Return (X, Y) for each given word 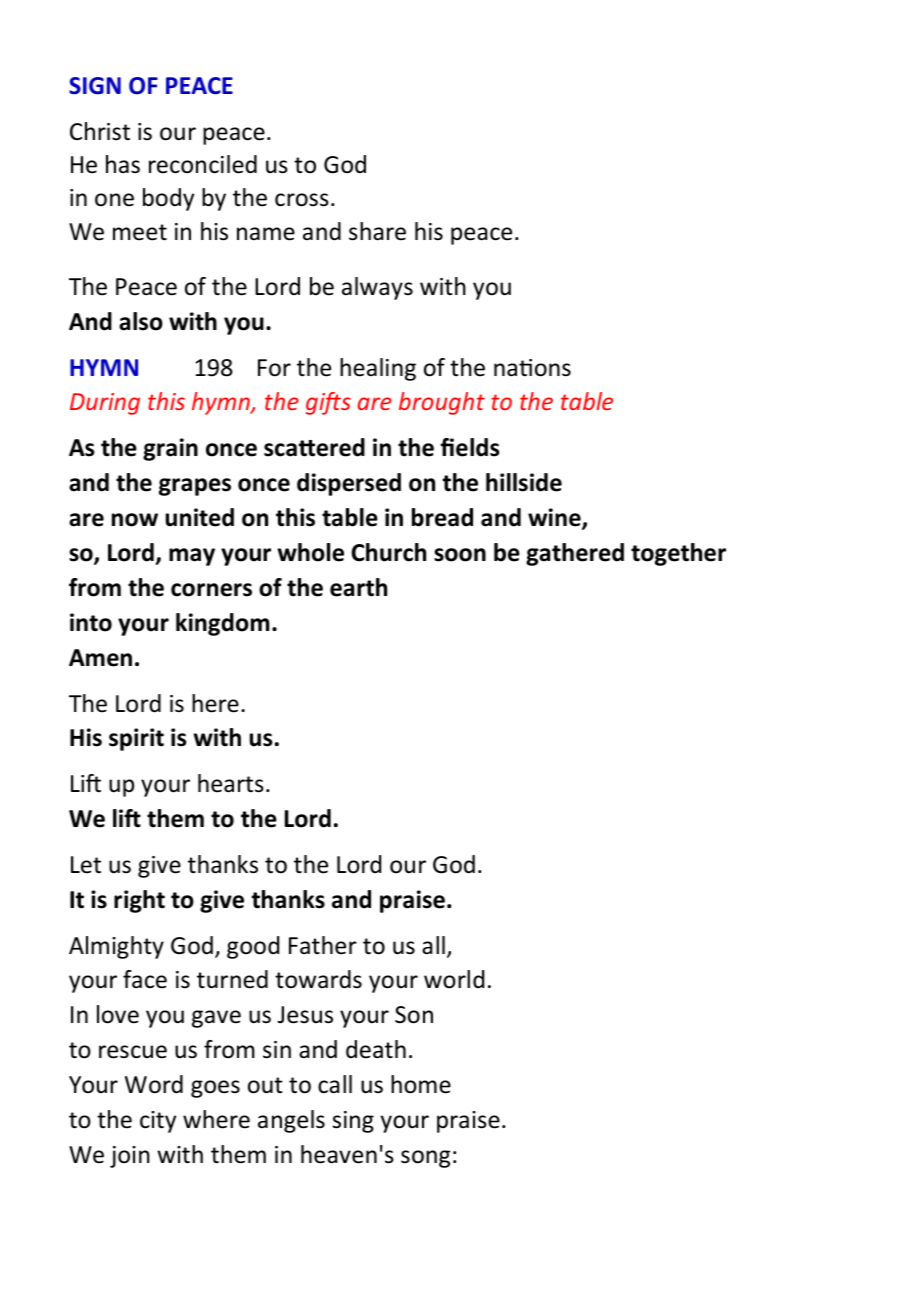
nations (532, 368)
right (139, 901)
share (377, 231)
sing (353, 1122)
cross (302, 200)
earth (358, 587)
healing (378, 369)
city (158, 1122)
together (678, 554)
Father (323, 945)
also (141, 321)
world (454, 979)
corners (211, 590)
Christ (100, 131)
